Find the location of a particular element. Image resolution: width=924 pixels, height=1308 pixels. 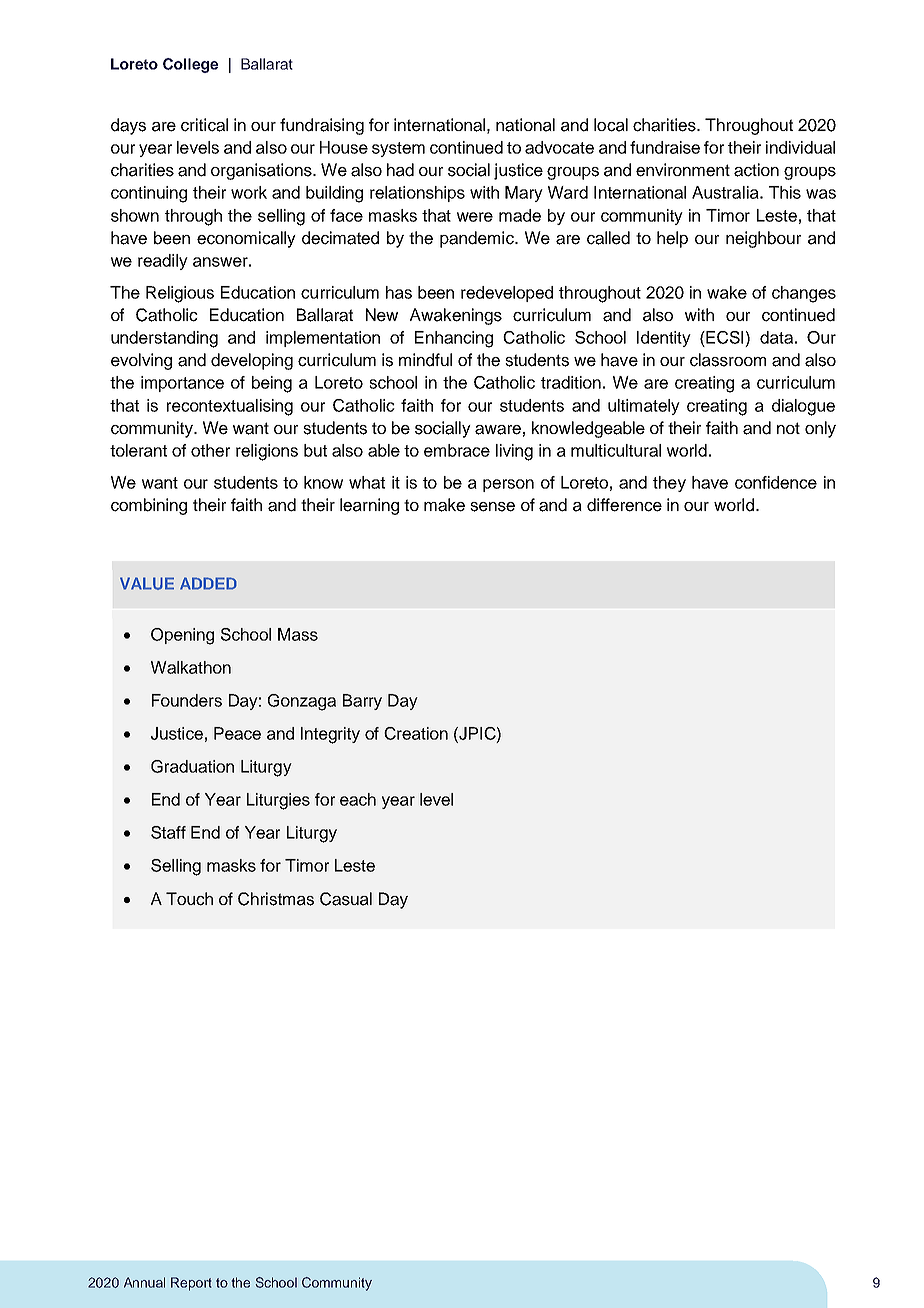

each is located at coordinates (358, 799).
